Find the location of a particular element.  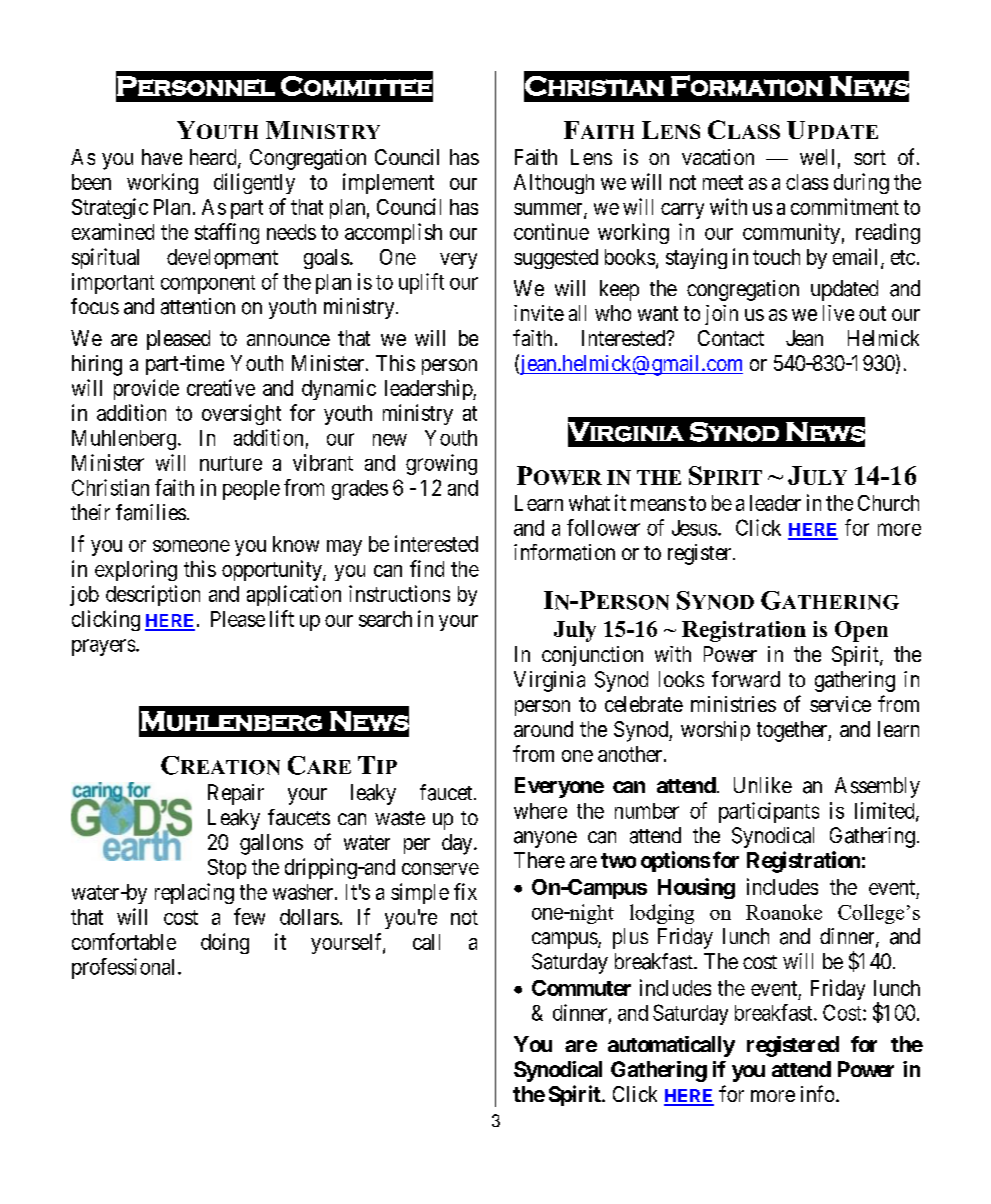

have is located at coordinates (162, 157).
